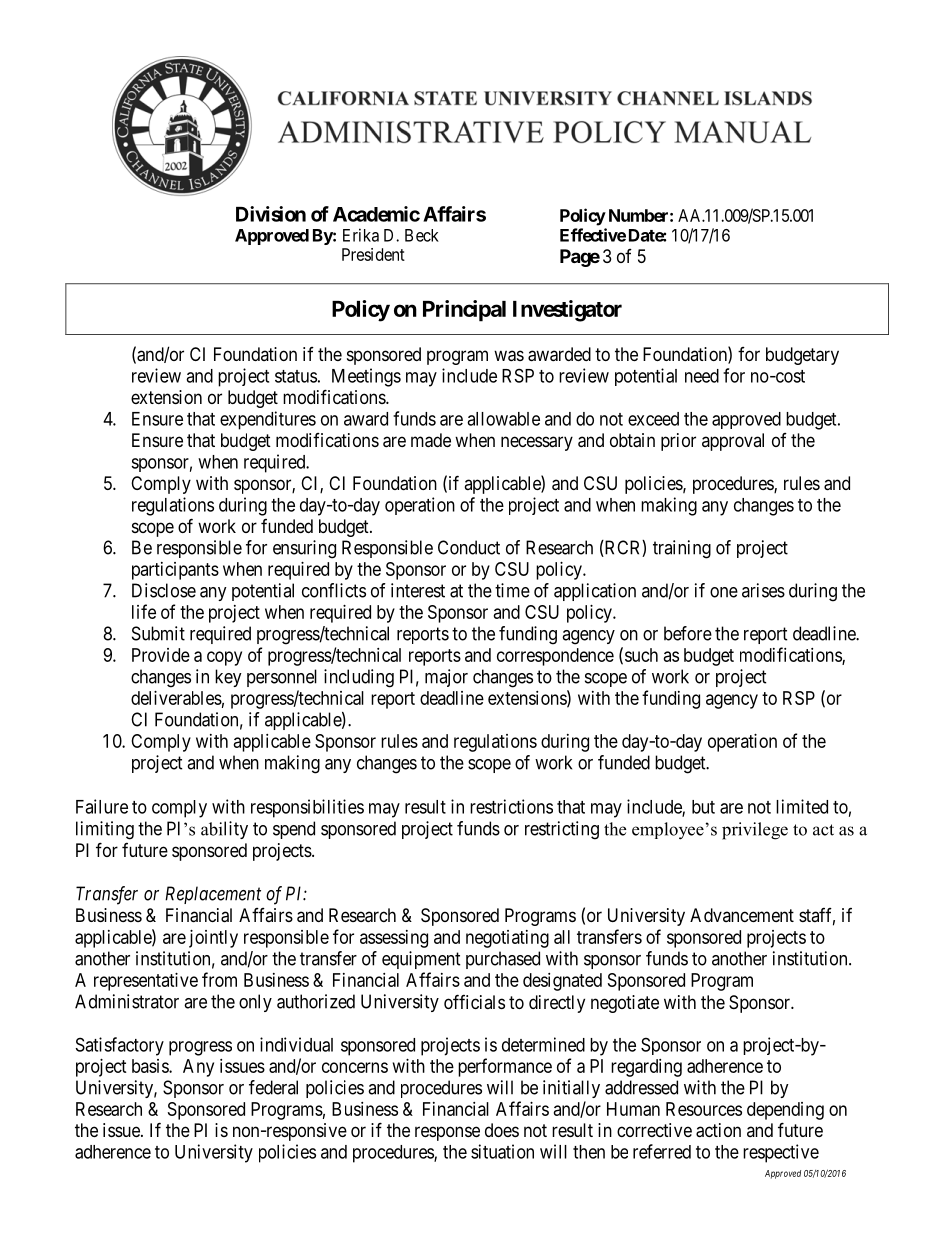 This image has height=1233, width=952. What do you see at coordinates (718, 1130) in the image?
I see `action` at bounding box center [718, 1130].
